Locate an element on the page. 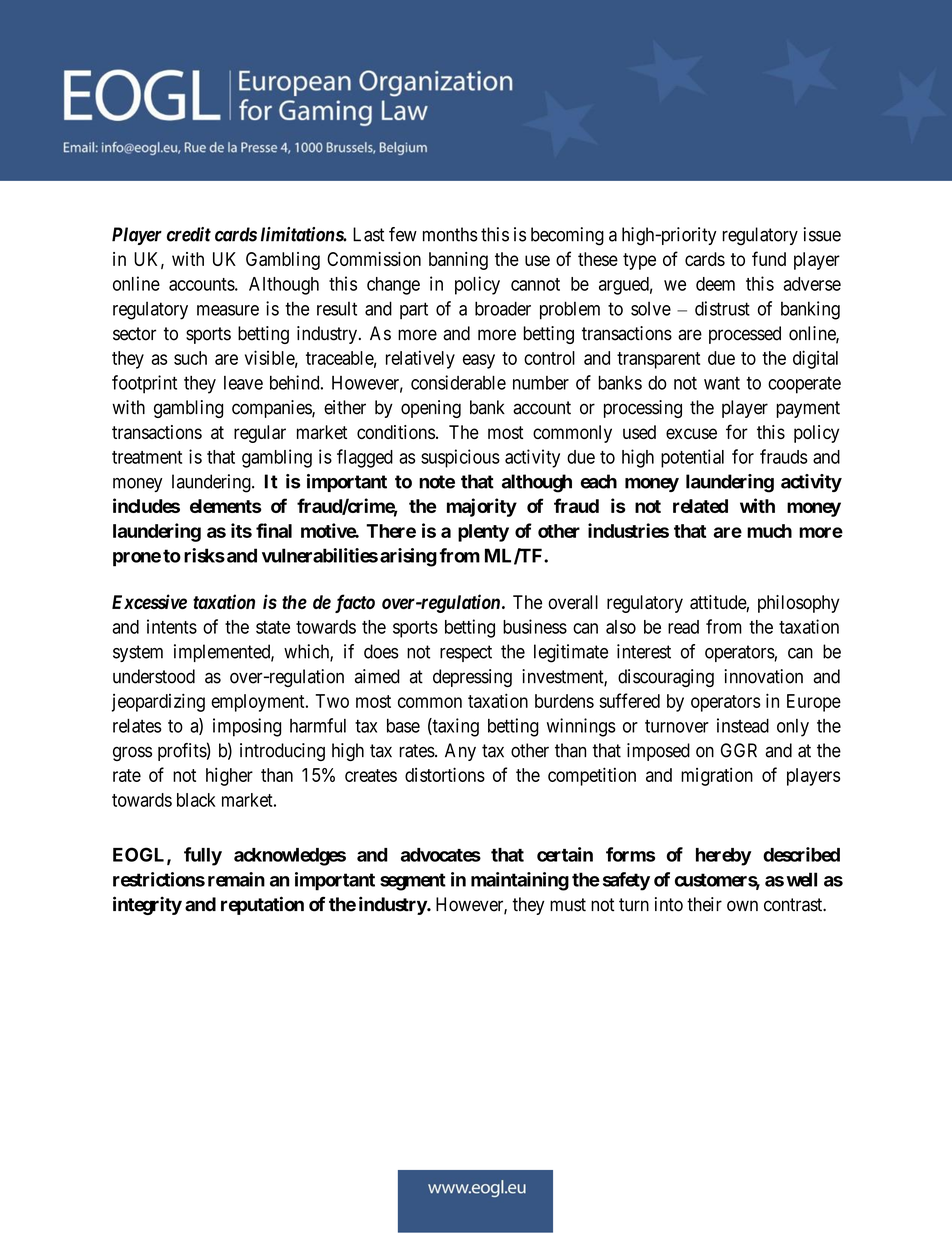 The image size is (952, 1233). fund is located at coordinates (769, 258).
